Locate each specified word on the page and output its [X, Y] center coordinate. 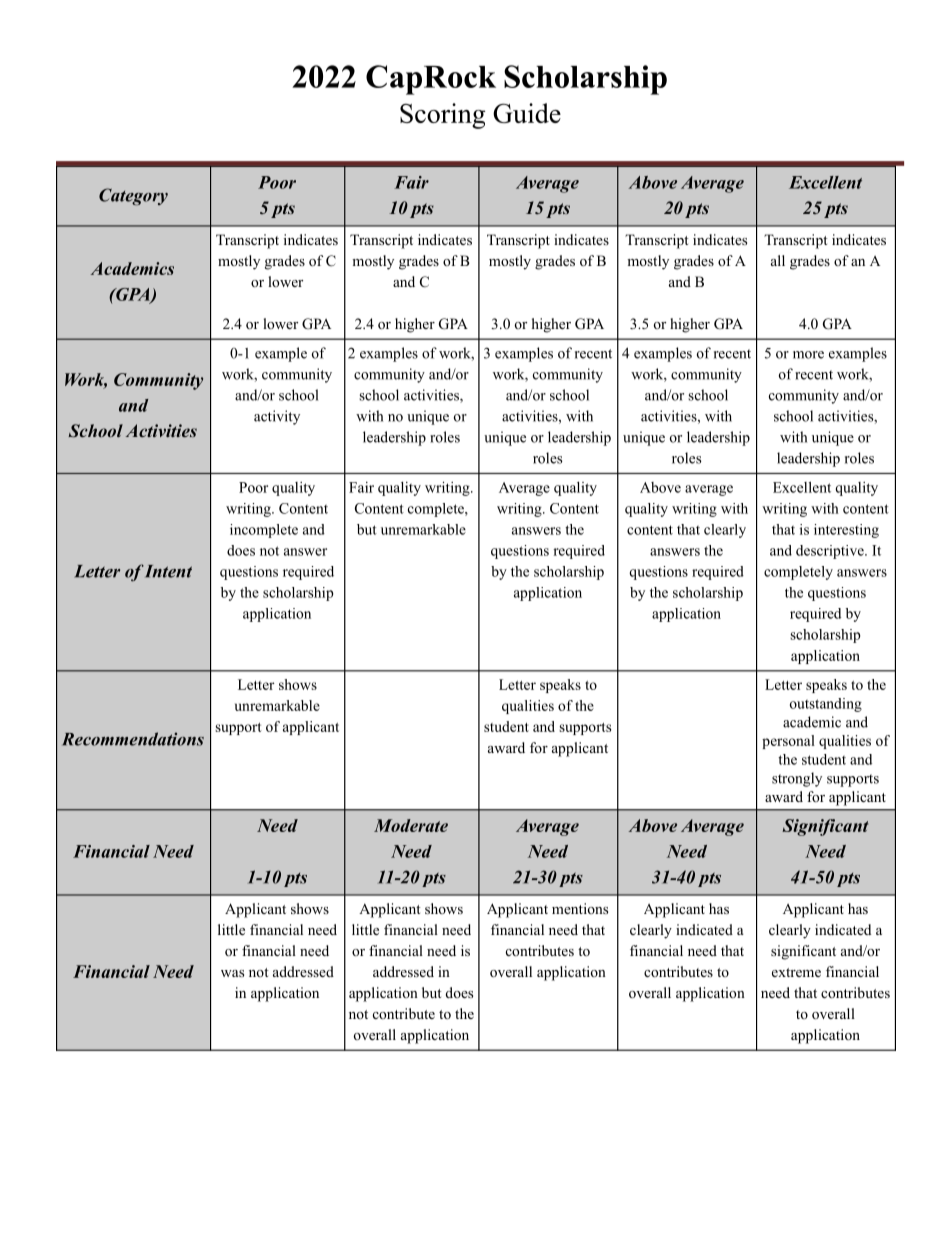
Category [133, 197]
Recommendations [133, 739]
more [808, 355]
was [232, 973]
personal [788, 742]
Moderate [411, 825]
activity [277, 417]
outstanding [826, 705]
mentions [580, 908]
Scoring [442, 116]
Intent [167, 571]
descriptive [831, 552]
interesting [846, 531]
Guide [527, 113]
